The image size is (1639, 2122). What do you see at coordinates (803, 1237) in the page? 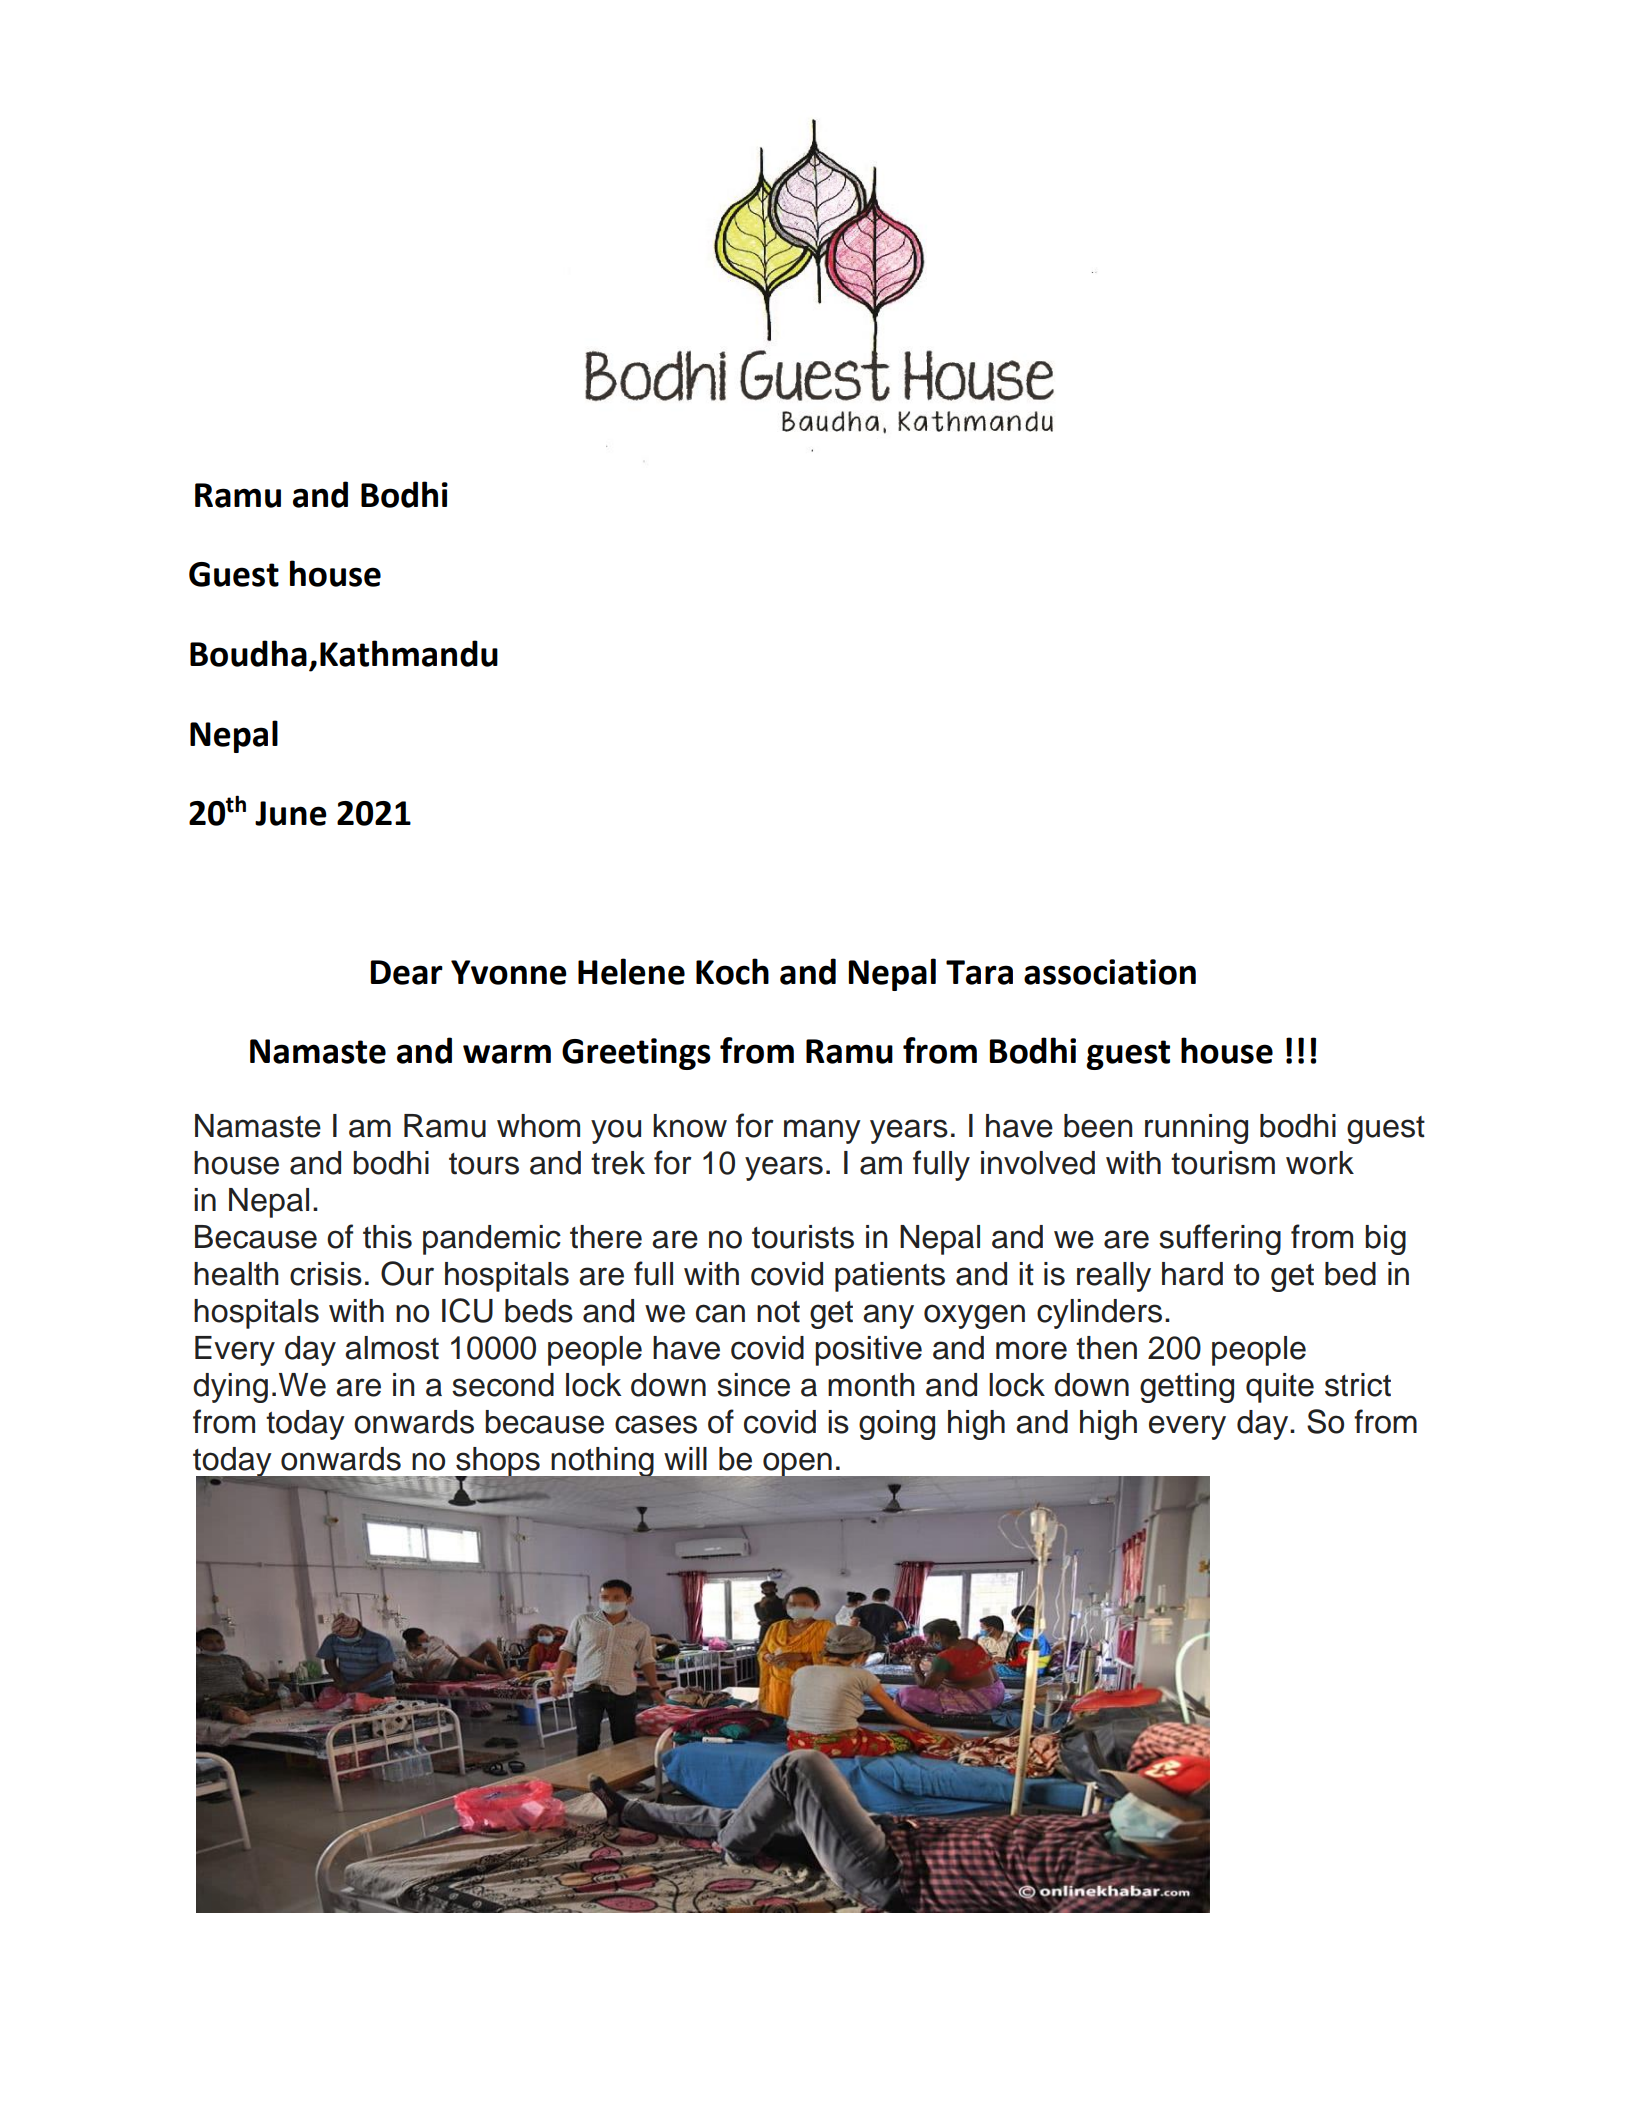
I see `tourists` at bounding box center [803, 1237].
